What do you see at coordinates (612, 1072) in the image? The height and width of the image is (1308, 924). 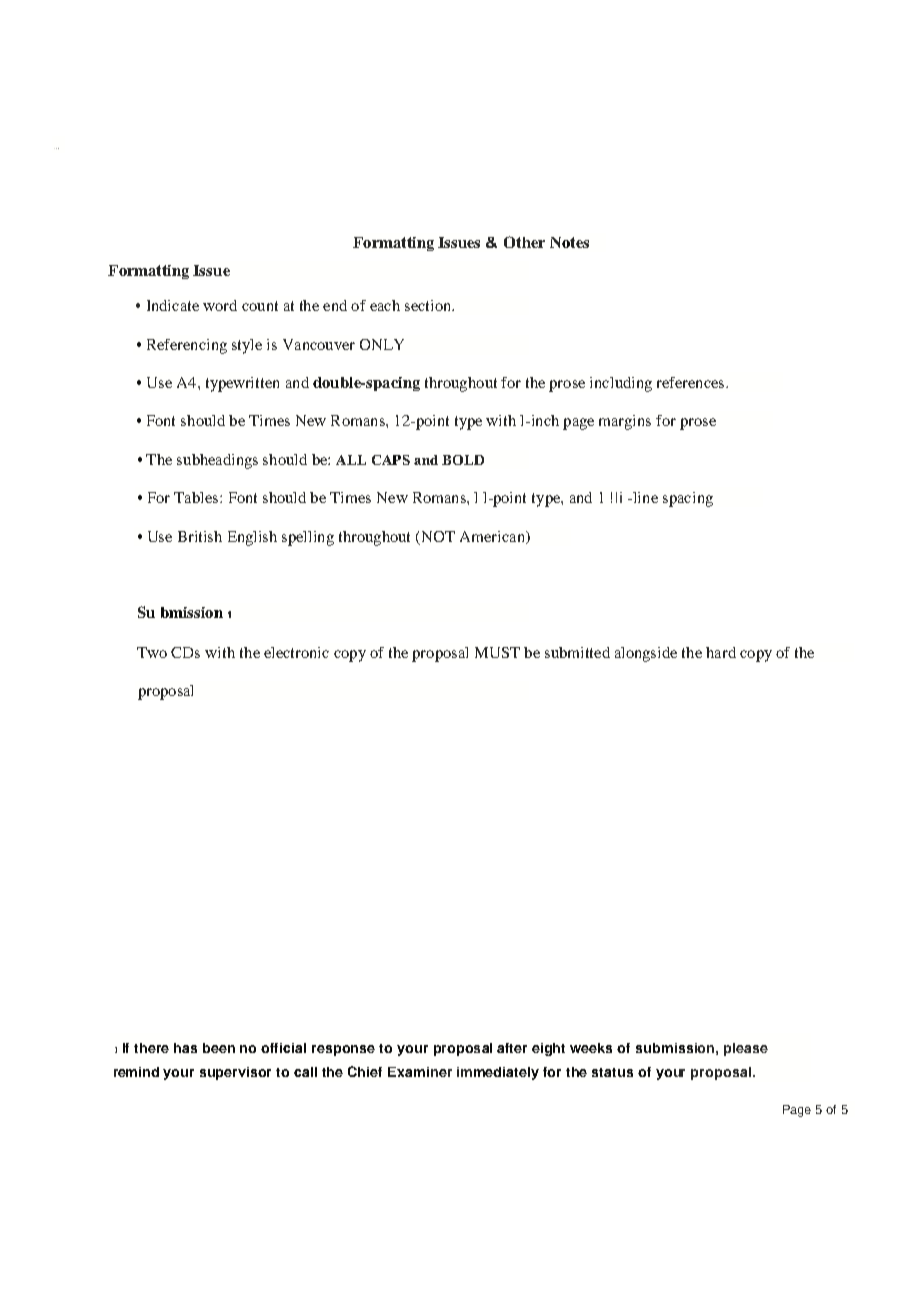 I see `status` at bounding box center [612, 1072].
